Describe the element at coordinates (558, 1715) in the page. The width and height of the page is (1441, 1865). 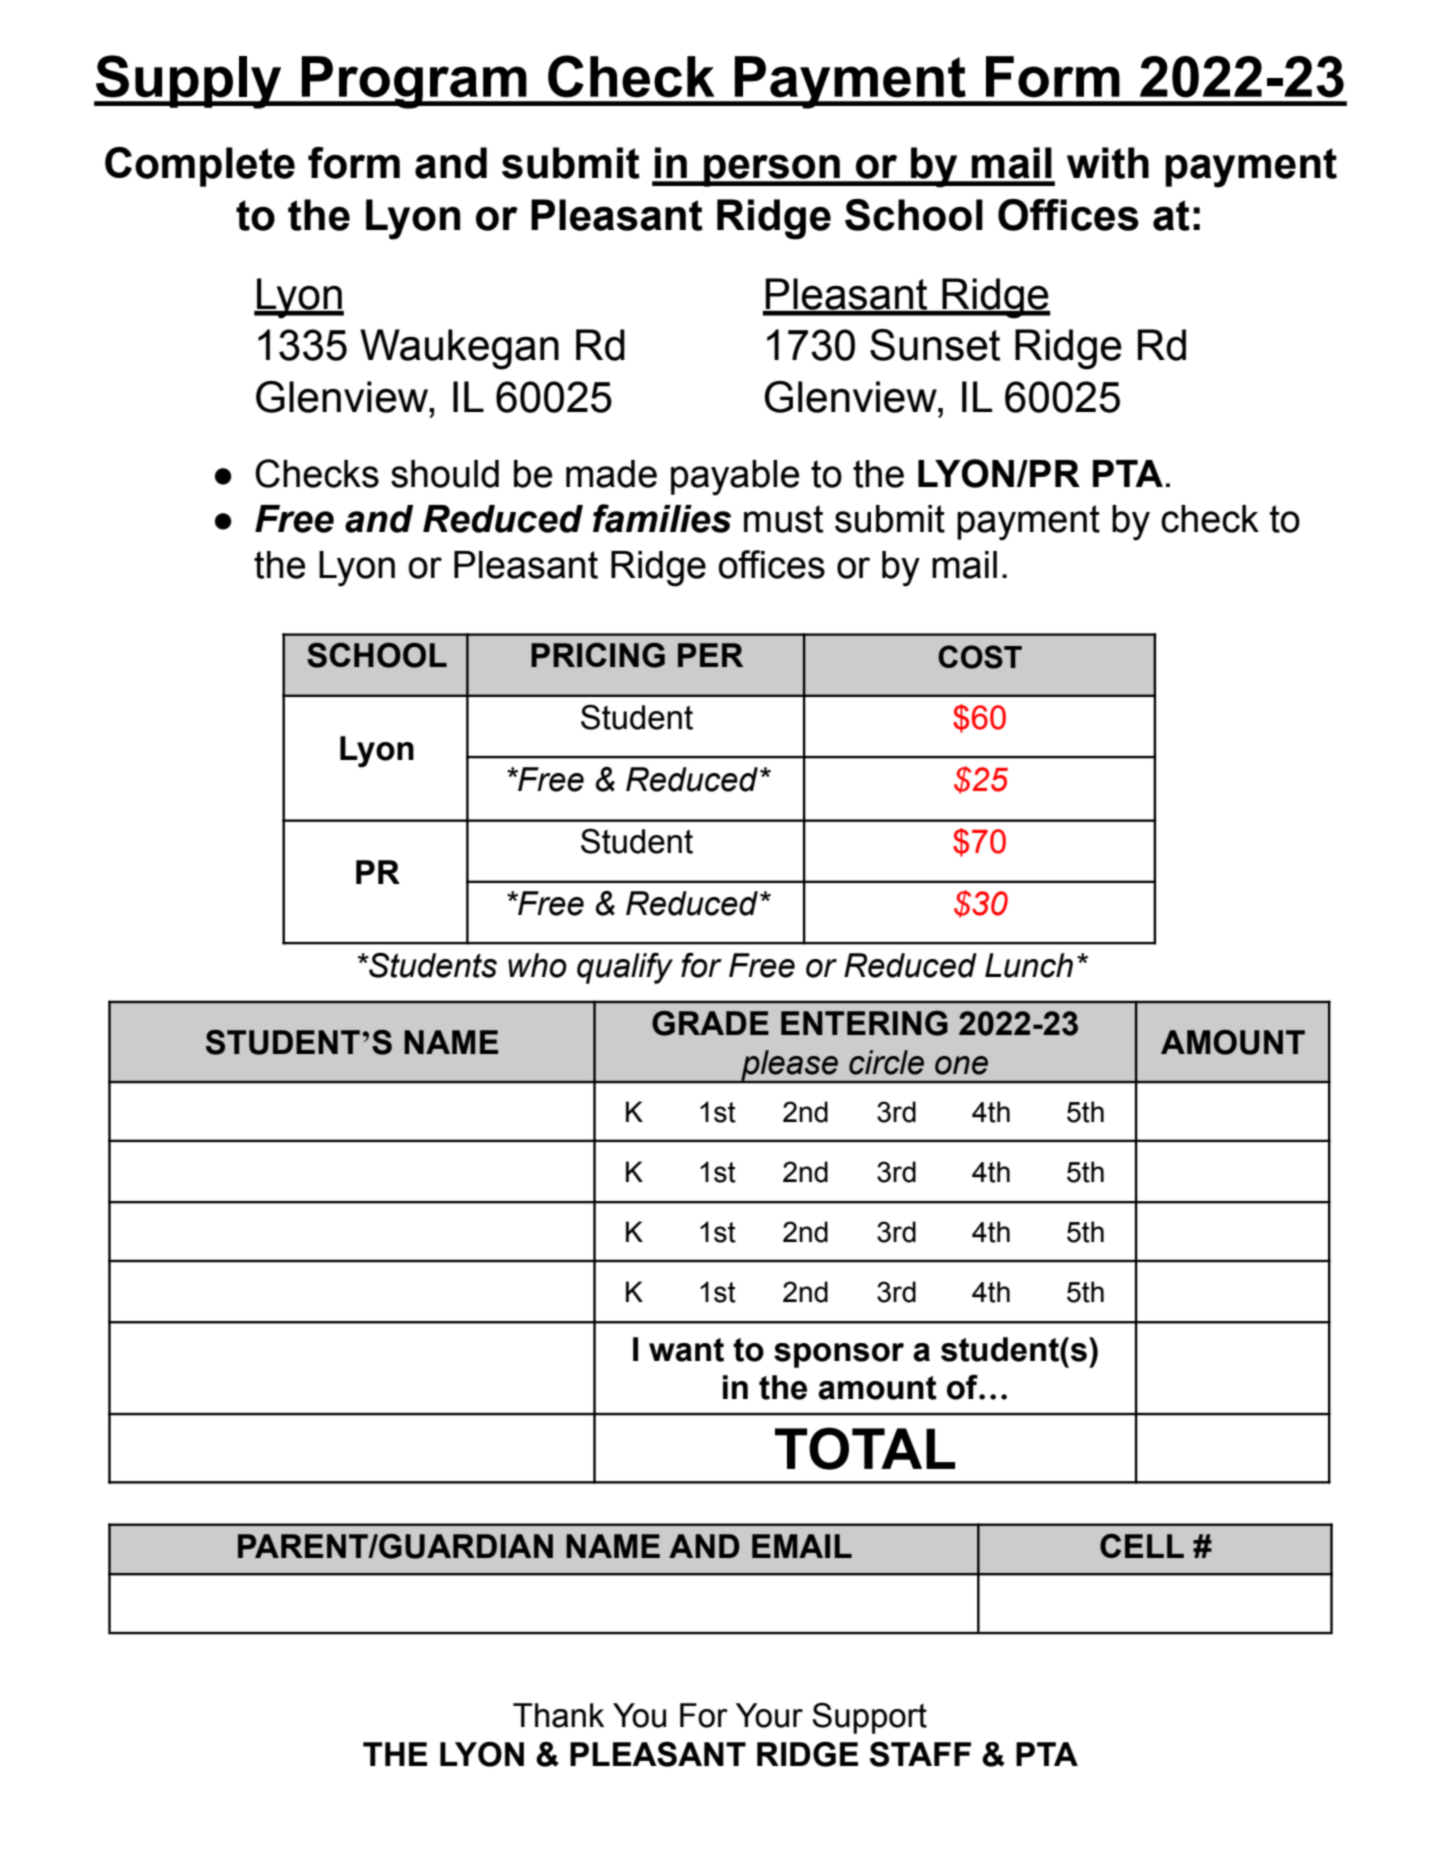
I see `Thank` at that location.
